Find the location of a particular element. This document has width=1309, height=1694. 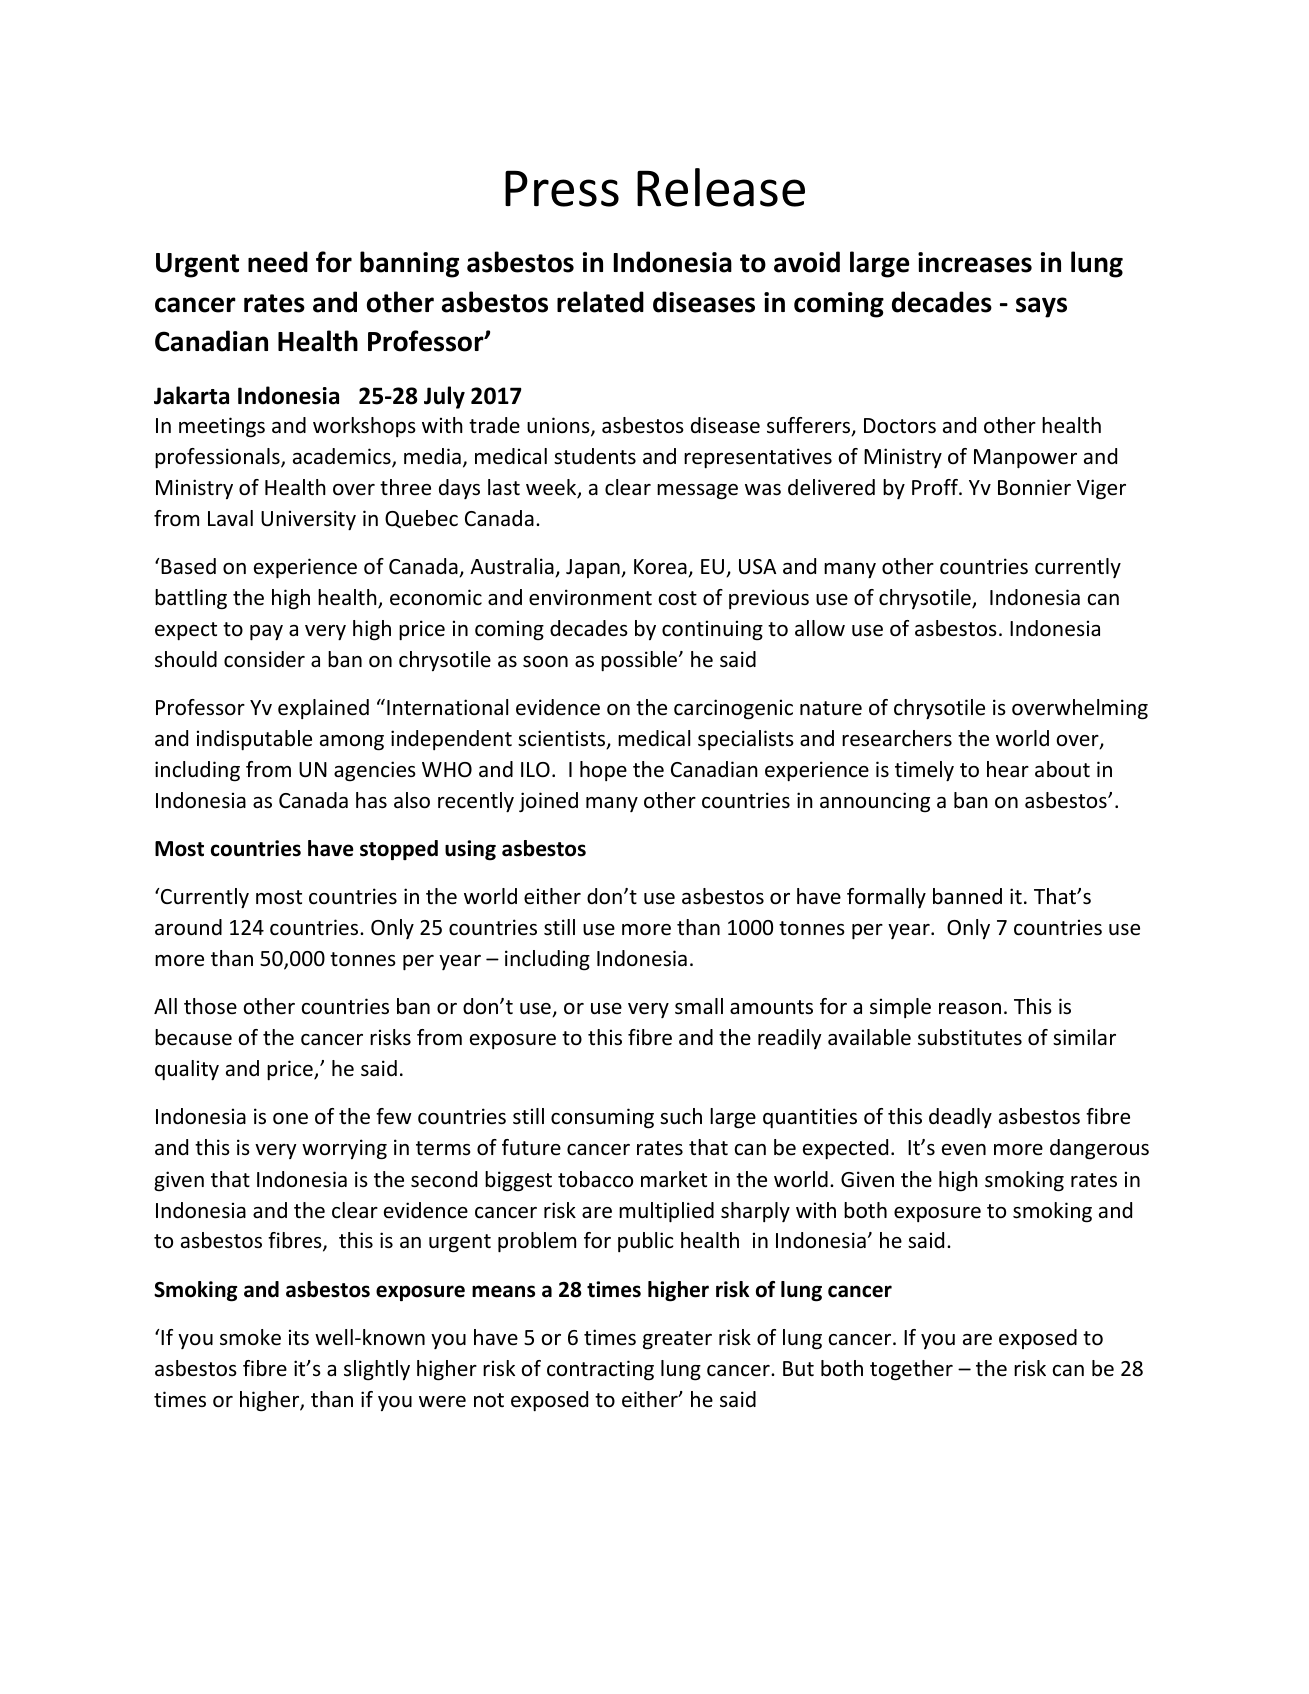

message is located at coordinates (697, 492).
